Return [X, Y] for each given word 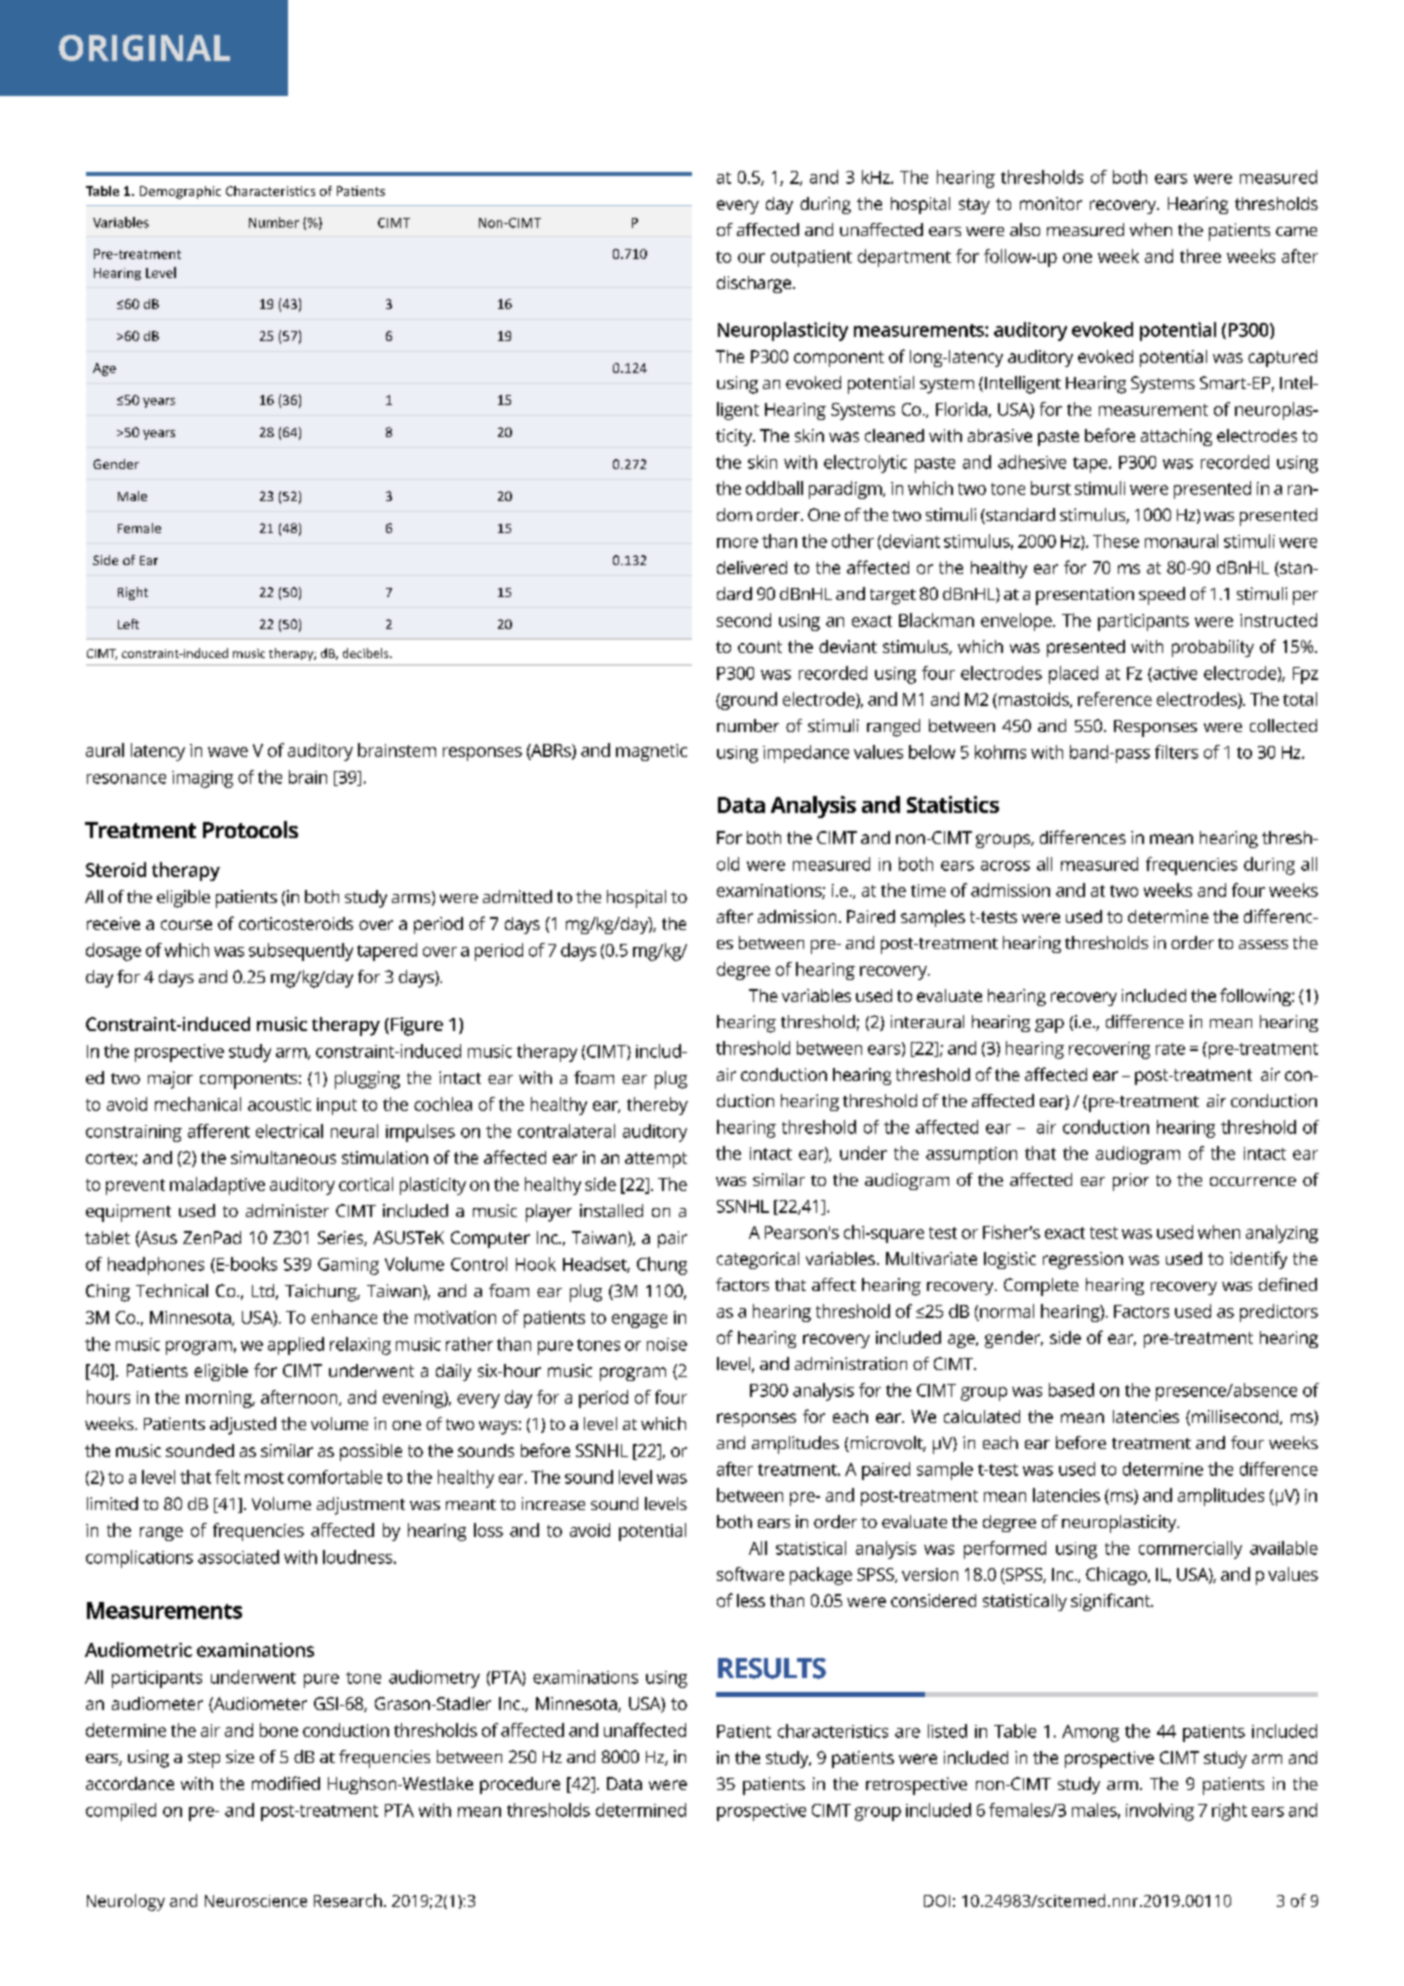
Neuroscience [256, 1901]
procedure [520, 1785]
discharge [754, 284]
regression [1083, 1260]
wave [228, 752]
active [1174, 674]
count [760, 647]
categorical [758, 1260]
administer [287, 1210]
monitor [1051, 203]
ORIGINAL [144, 48]
